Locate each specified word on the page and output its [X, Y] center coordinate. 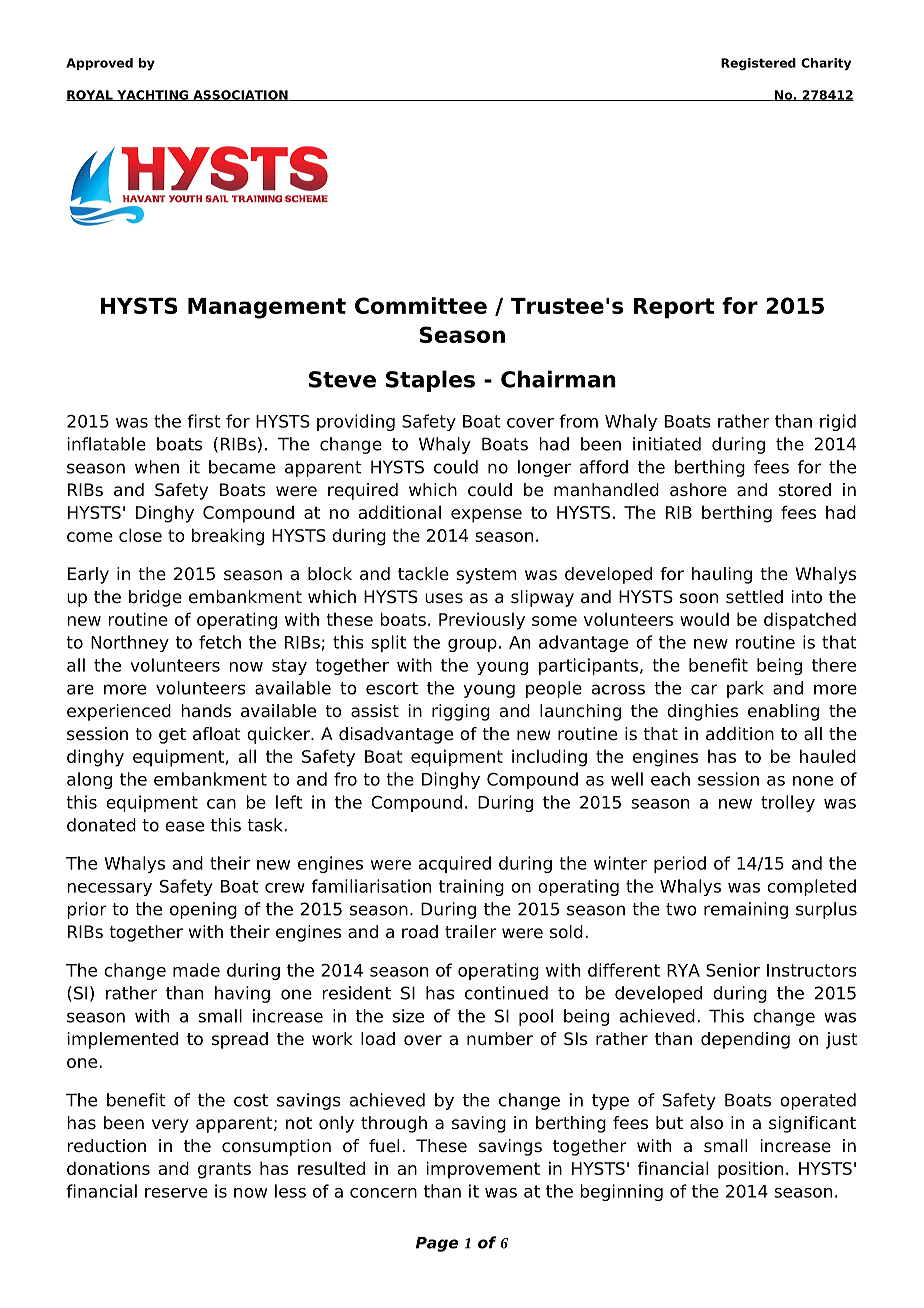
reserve [176, 1193]
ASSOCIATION [240, 95]
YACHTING [152, 95]
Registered [758, 64]
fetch [220, 642]
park [745, 689]
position [750, 1170]
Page [437, 1244]
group [472, 645]
